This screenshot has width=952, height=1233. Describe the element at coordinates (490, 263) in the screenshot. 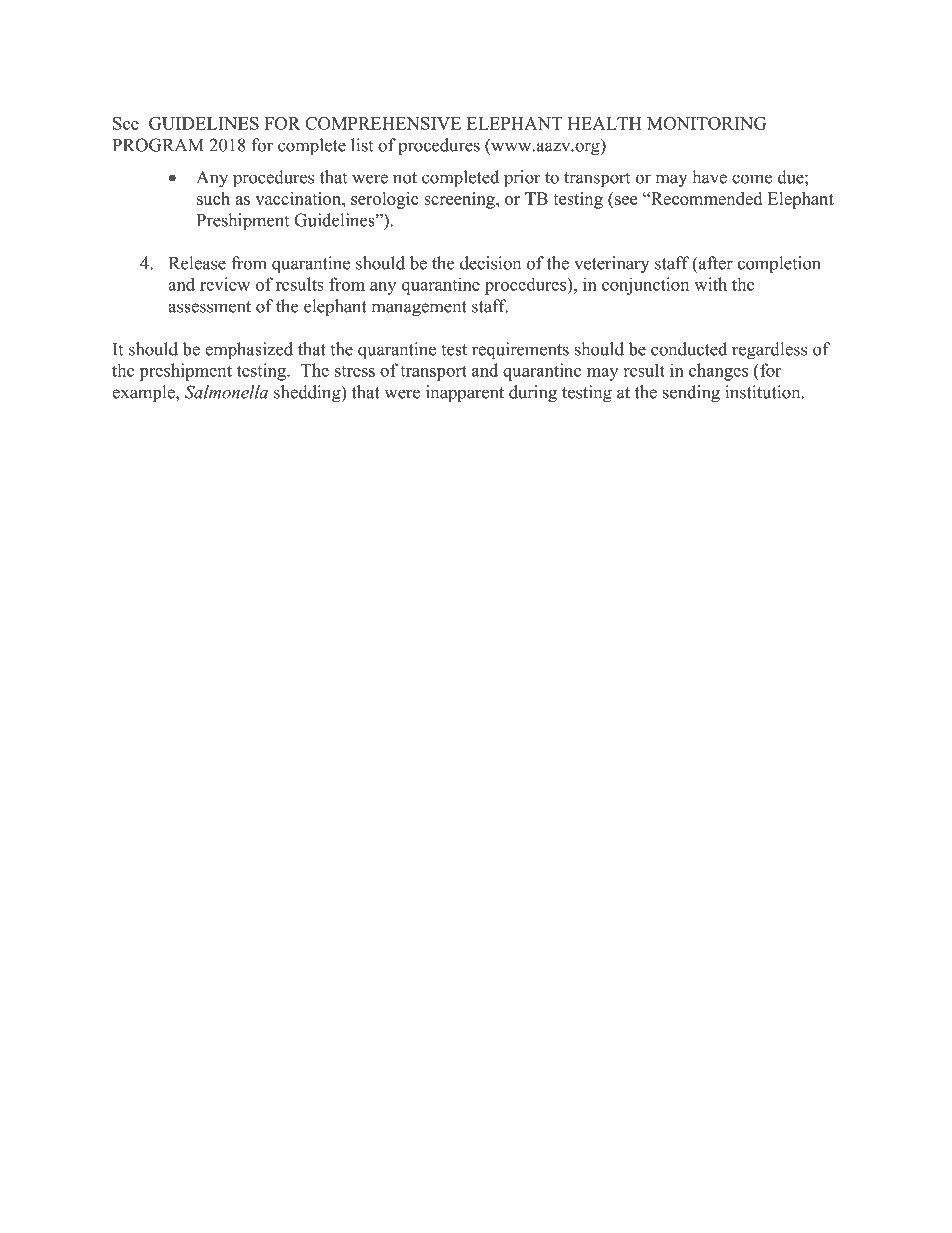

I see `decision` at that location.
